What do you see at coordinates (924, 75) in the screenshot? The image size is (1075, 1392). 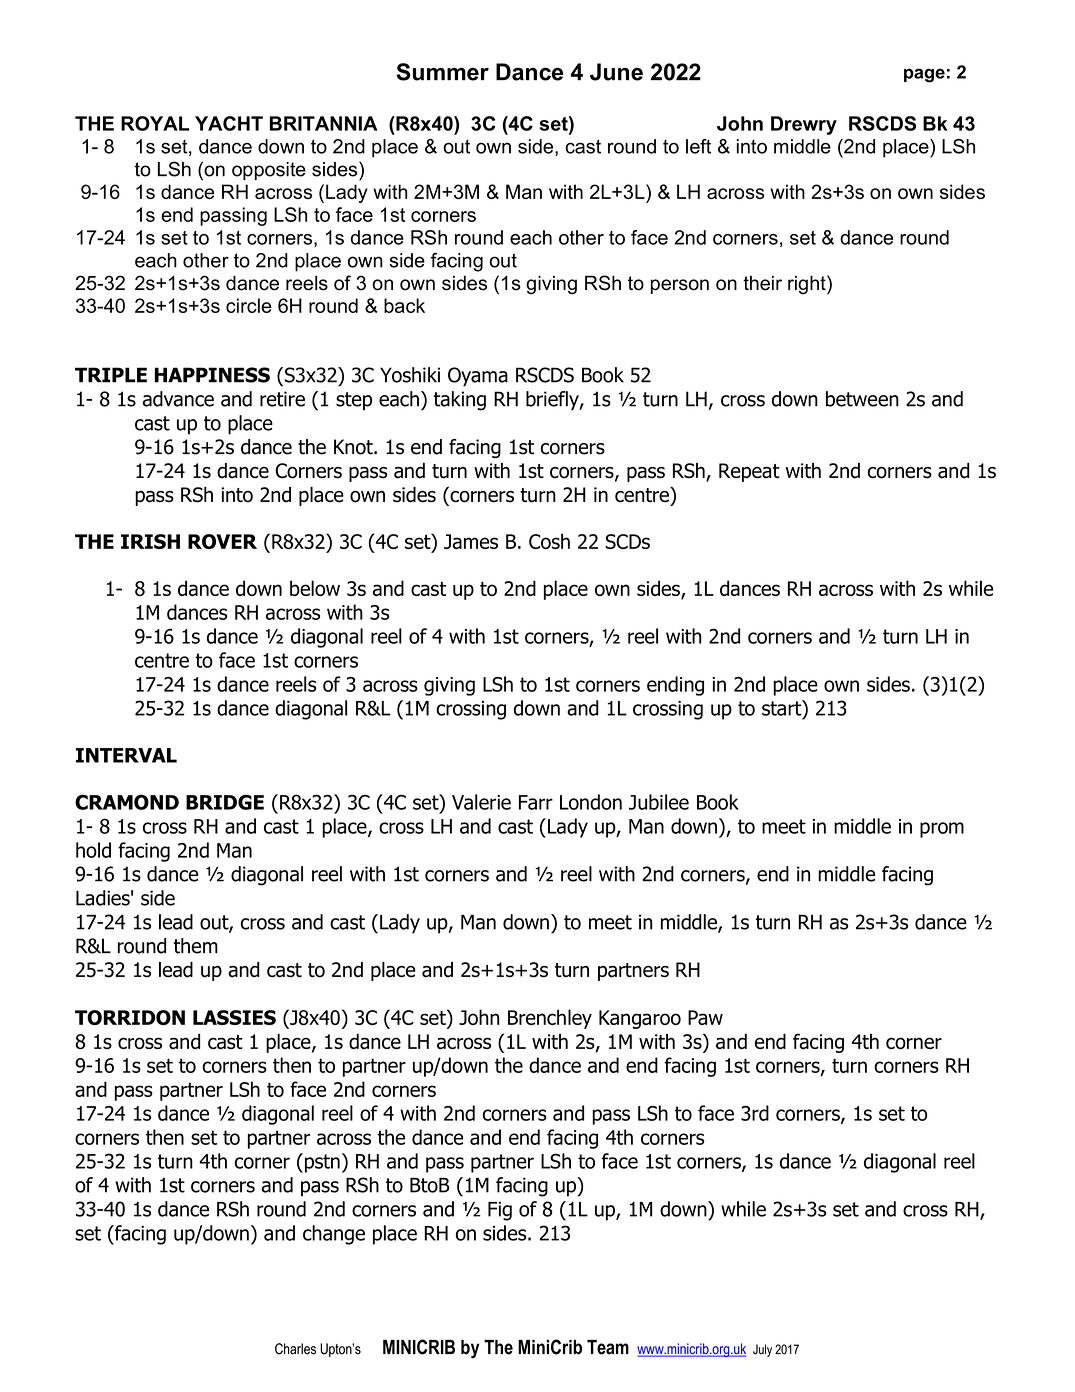 I see `page` at bounding box center [924, 75].
